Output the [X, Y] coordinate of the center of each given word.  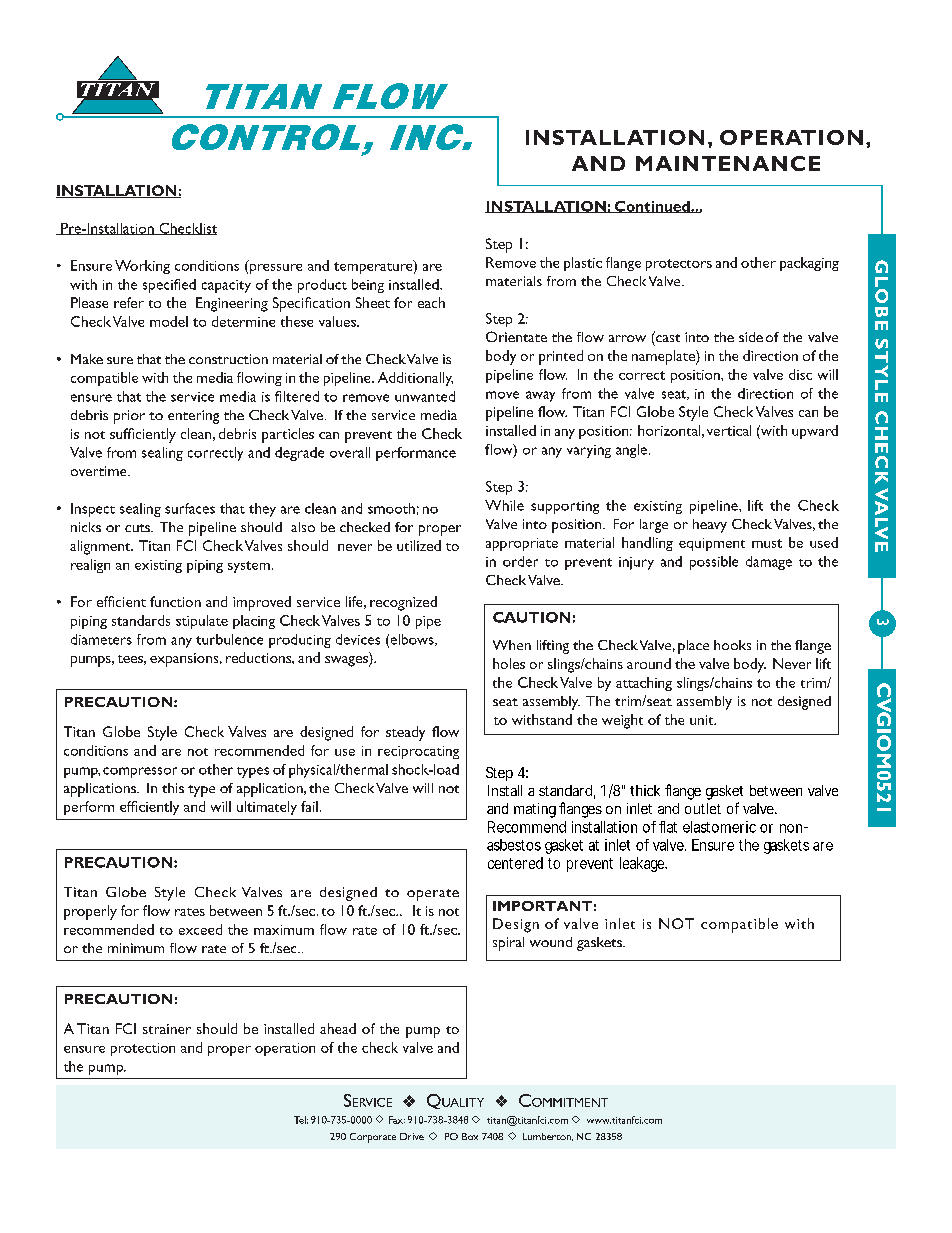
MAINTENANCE [728, 163]
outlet [703, 808]
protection [143, 1049]
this [173, 788]
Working [142, 267]
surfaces [190, 508]
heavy [710, 526]
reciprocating [418, 752]
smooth [391, 508]
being [368, 286]
